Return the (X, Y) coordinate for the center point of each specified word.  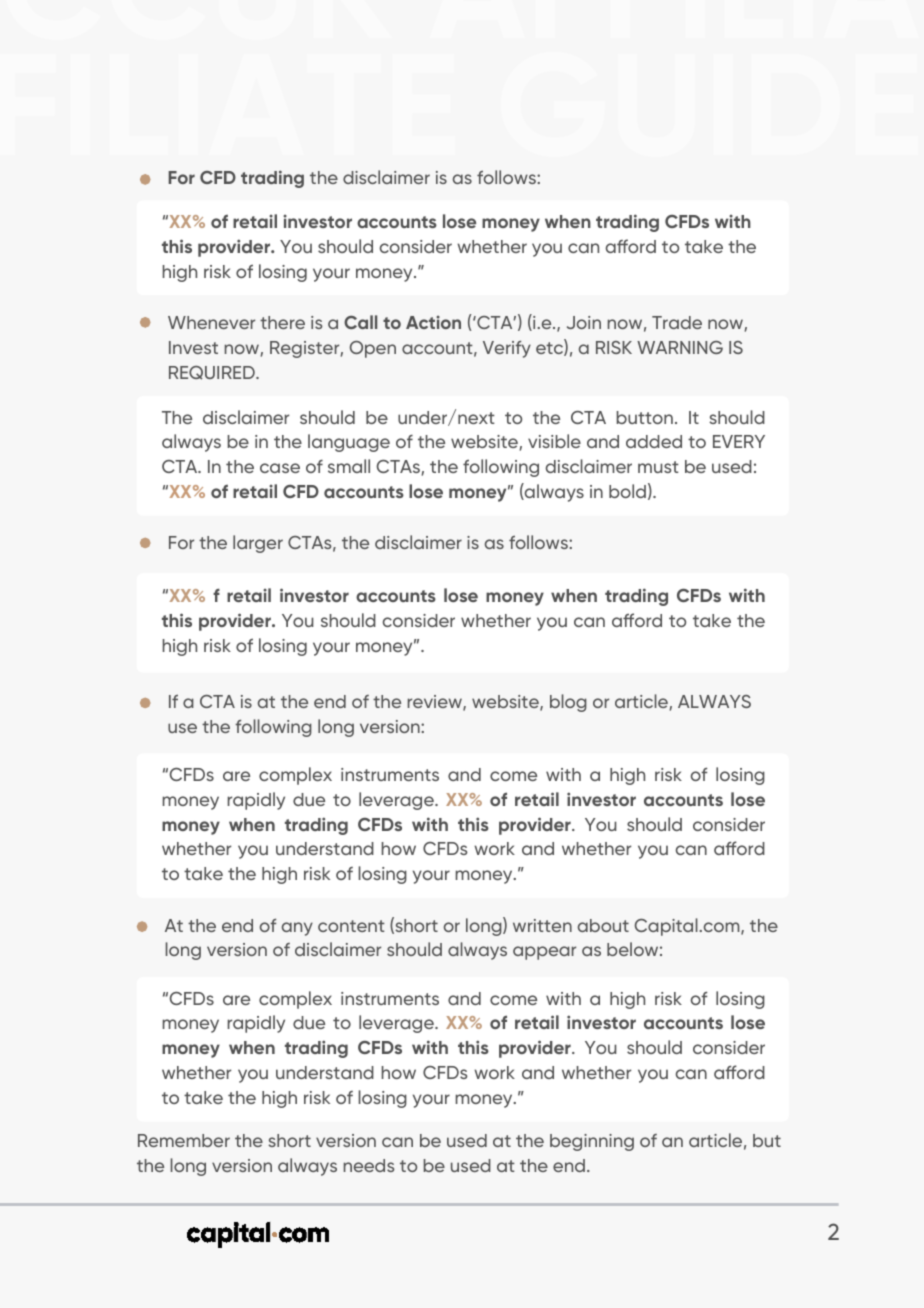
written (542, 925)
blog (568, 703)
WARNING (680, 347)
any (297, 929)
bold (627, 491)
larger (258, 544)
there (282, 322)
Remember (184, 1140)
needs (369, 1165)
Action (433, 322)
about (603, 925)
